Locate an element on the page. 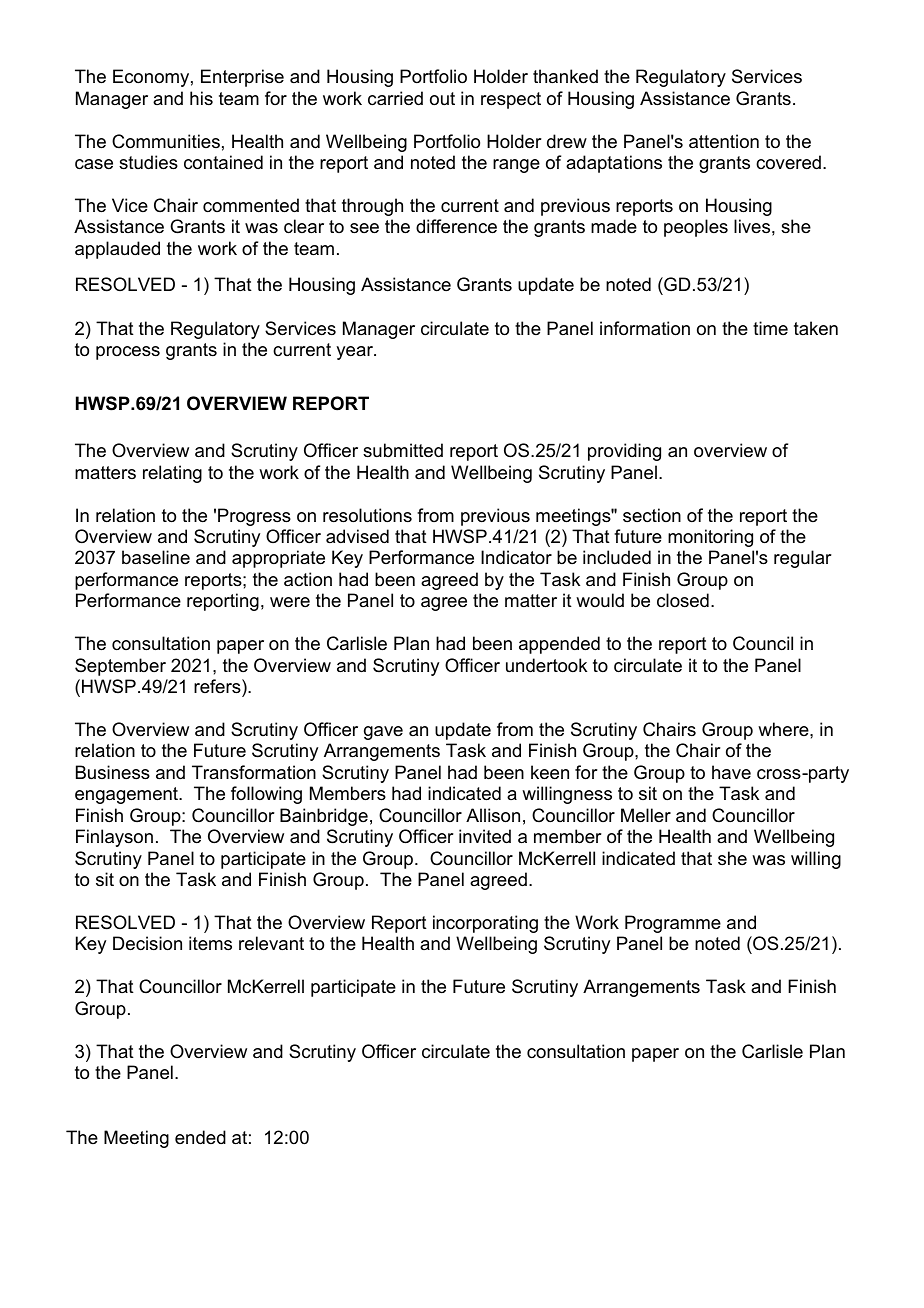 Image resolution: width=924 pixels, height=1308 pixels. items is located at coordinates (210, 943).
